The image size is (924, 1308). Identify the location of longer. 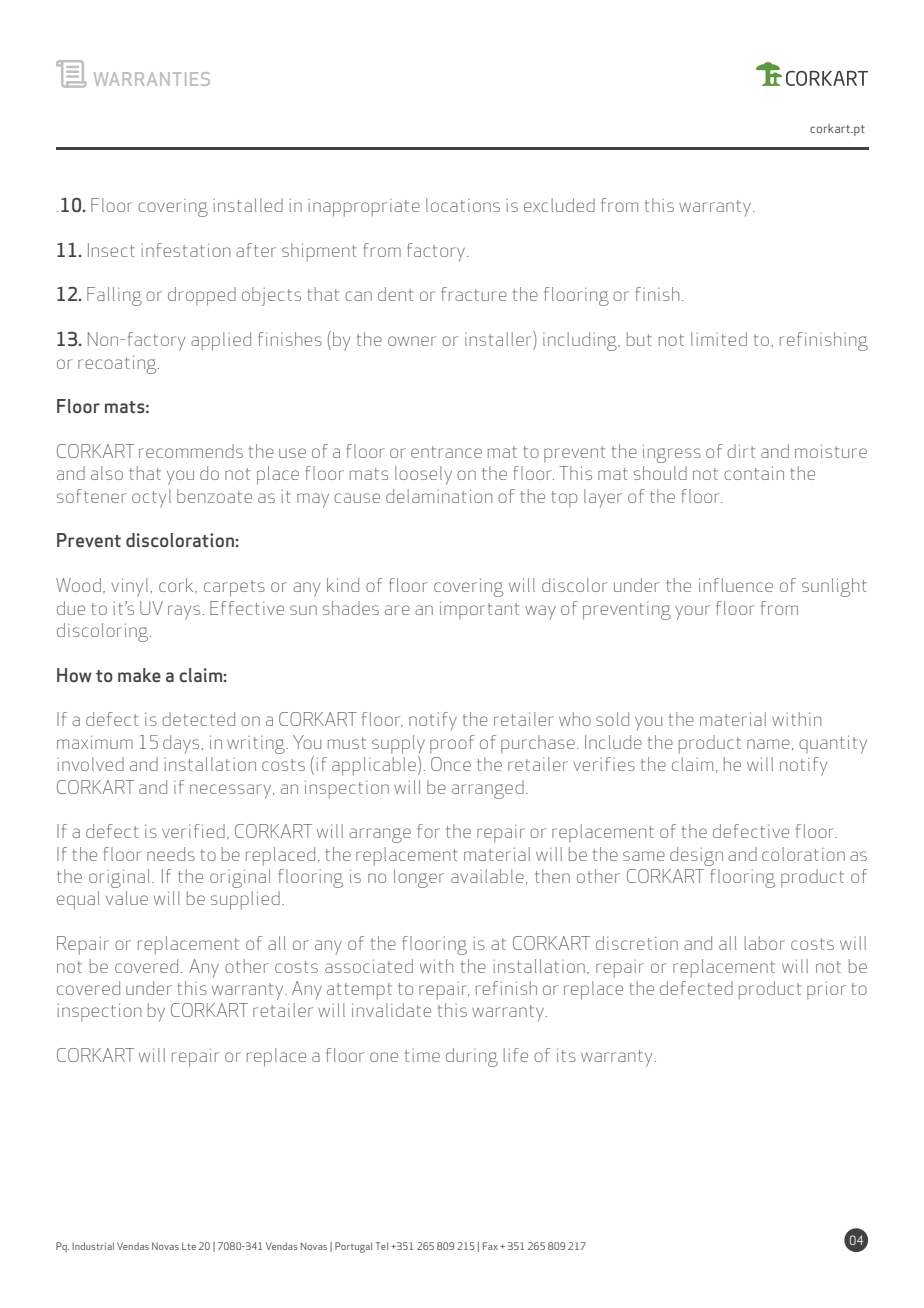
(419, 878).
